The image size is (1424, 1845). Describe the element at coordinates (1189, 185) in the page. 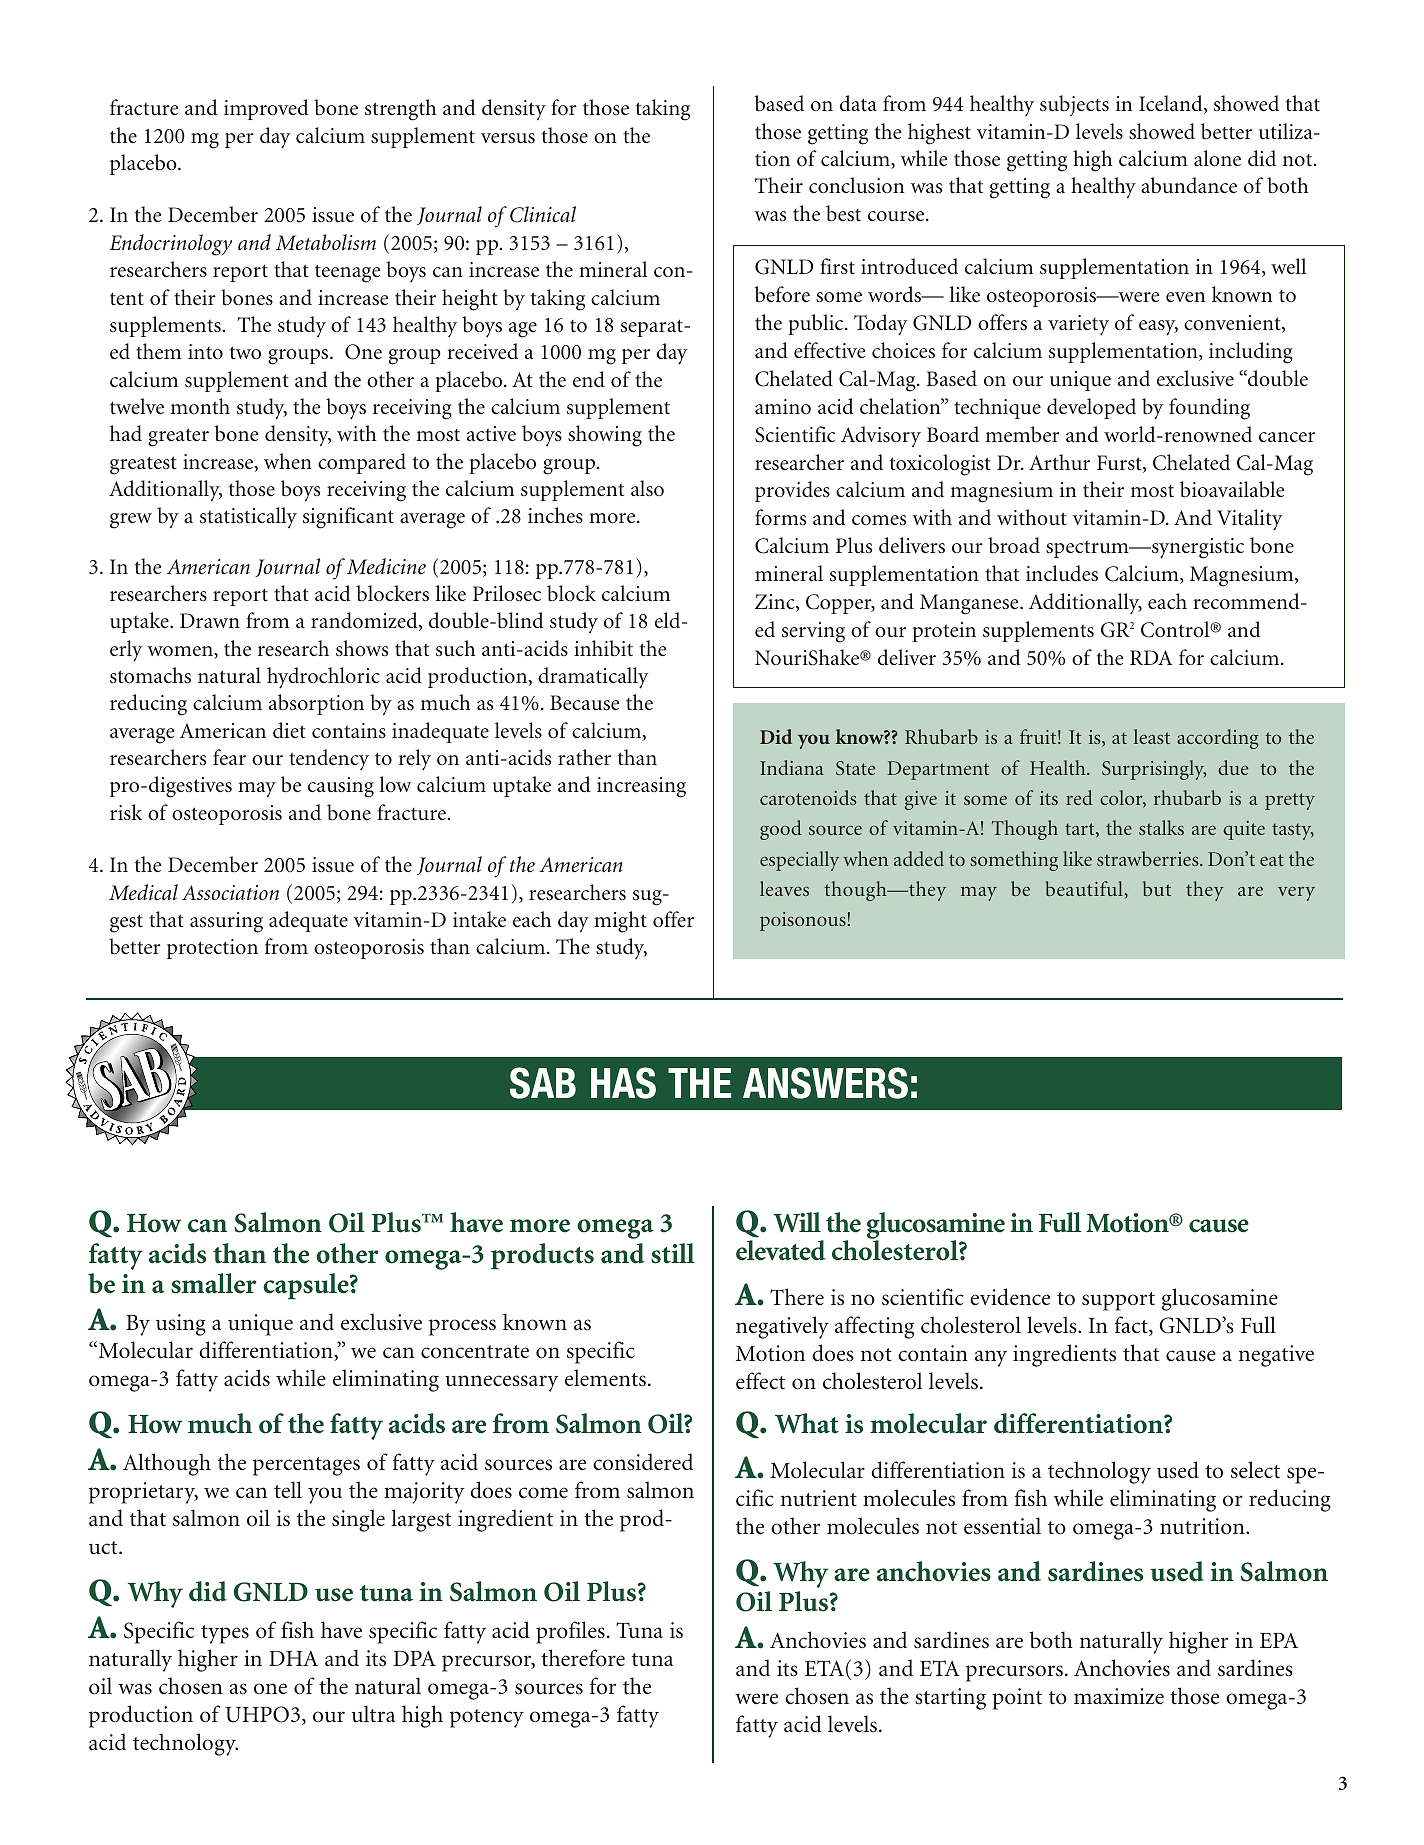

I see `abundance` at that location.
